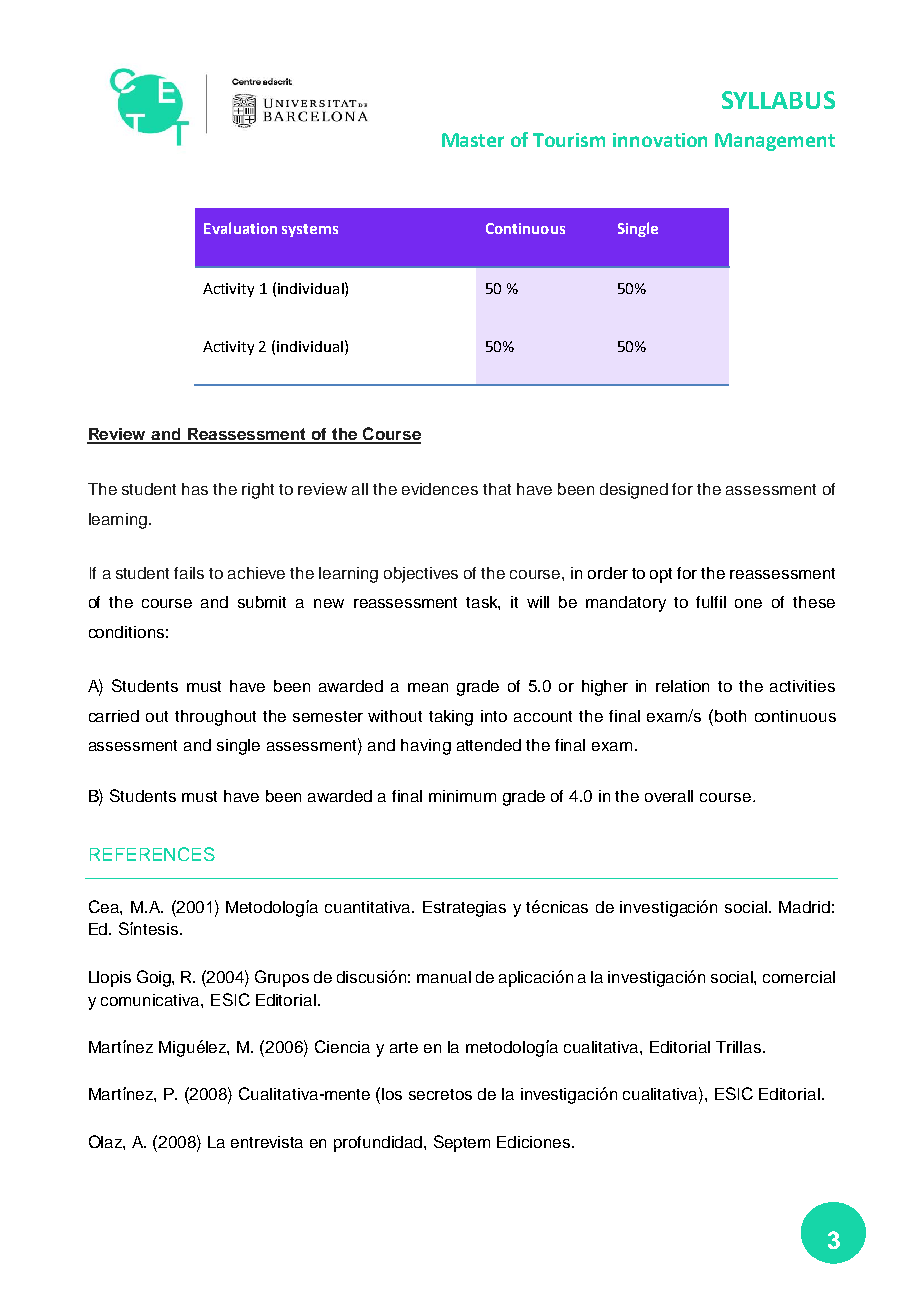 This page has height=1308, width=924. Describe the element at coordinates (342, 1046) in the page. I see `Ciencia` at that location.
